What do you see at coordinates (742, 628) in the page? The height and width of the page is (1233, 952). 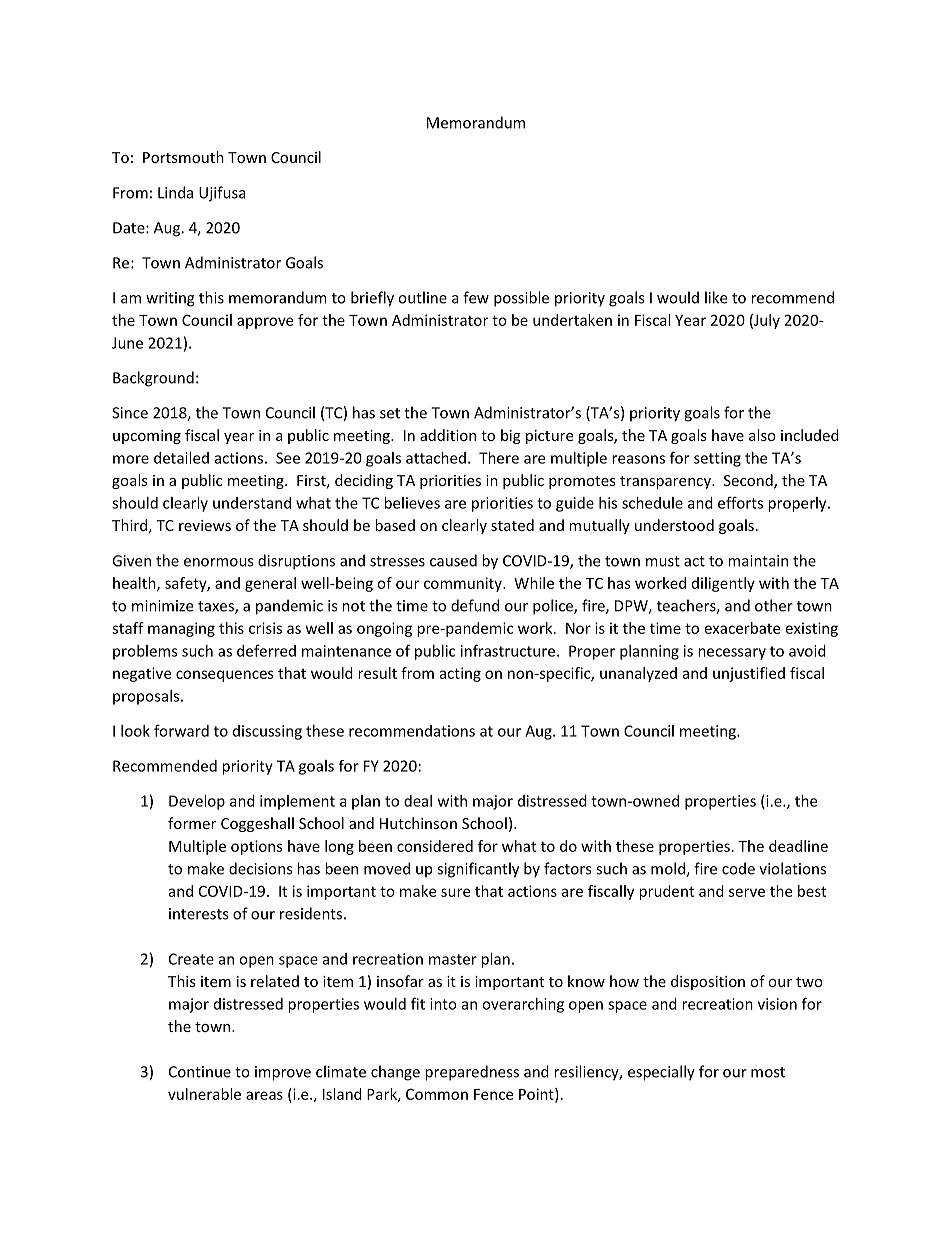 I see `exacerbate` at bounding box center [742, 628].
